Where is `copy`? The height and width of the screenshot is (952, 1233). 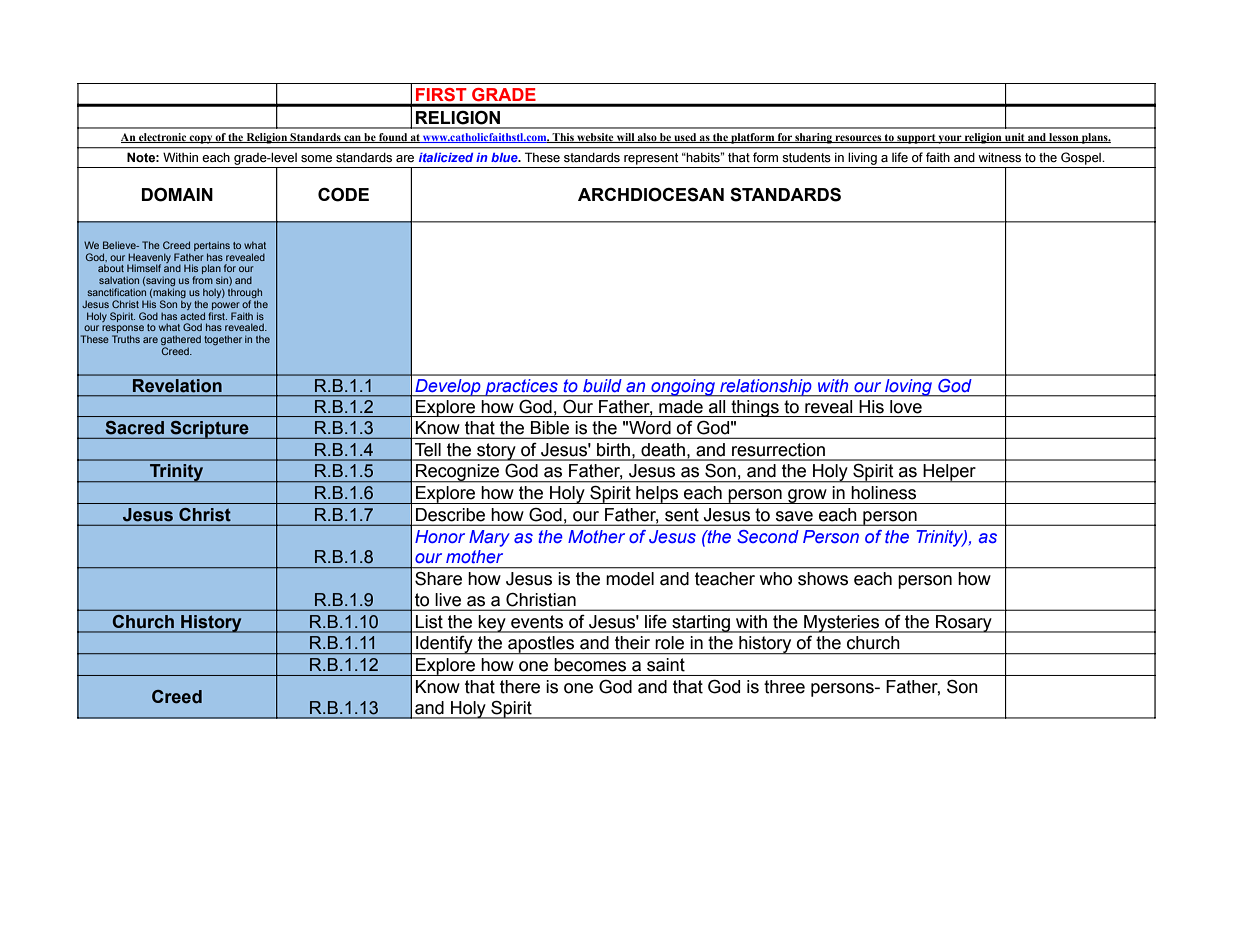 copy is located at coordinates (201, 139).
